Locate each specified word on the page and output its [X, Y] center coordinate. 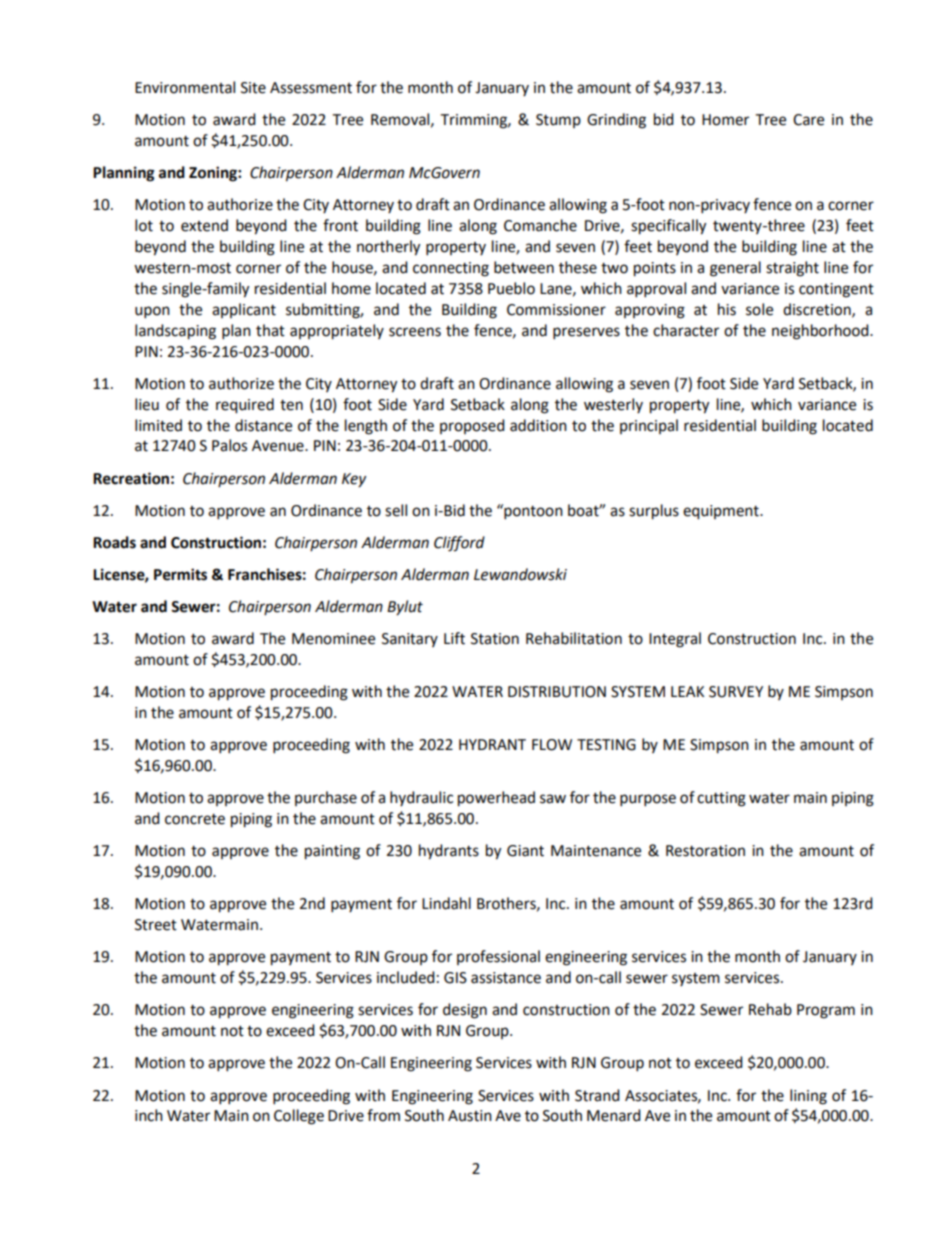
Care [808, 120]
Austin [470, 1116]
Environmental [185, 87]
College [299, 1117]
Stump [558, 121]
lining [808, 1097]
